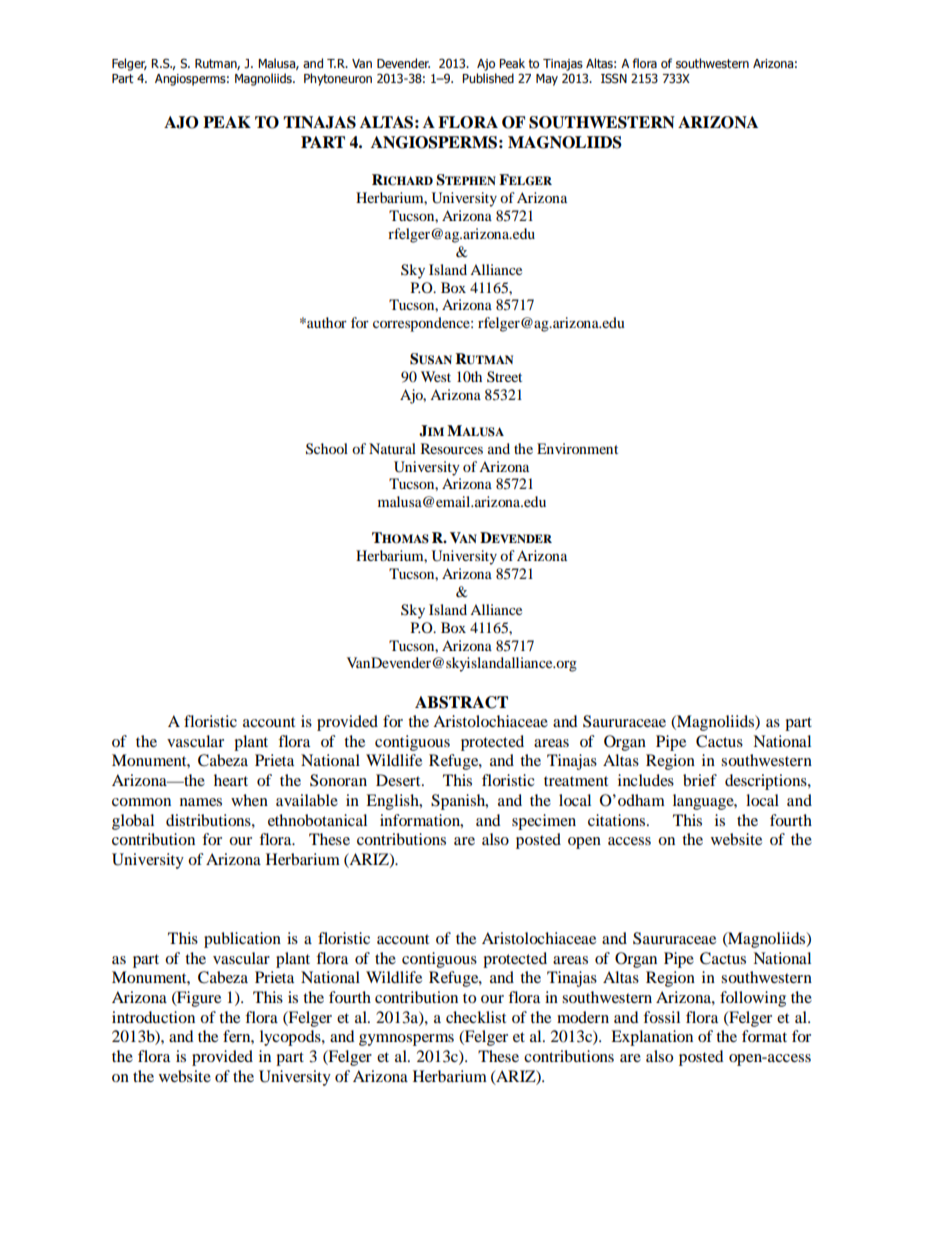 The image size is (952, 1233). Describe the element at coordinates (198, 999) in the document. I see `Figure` at that location.
